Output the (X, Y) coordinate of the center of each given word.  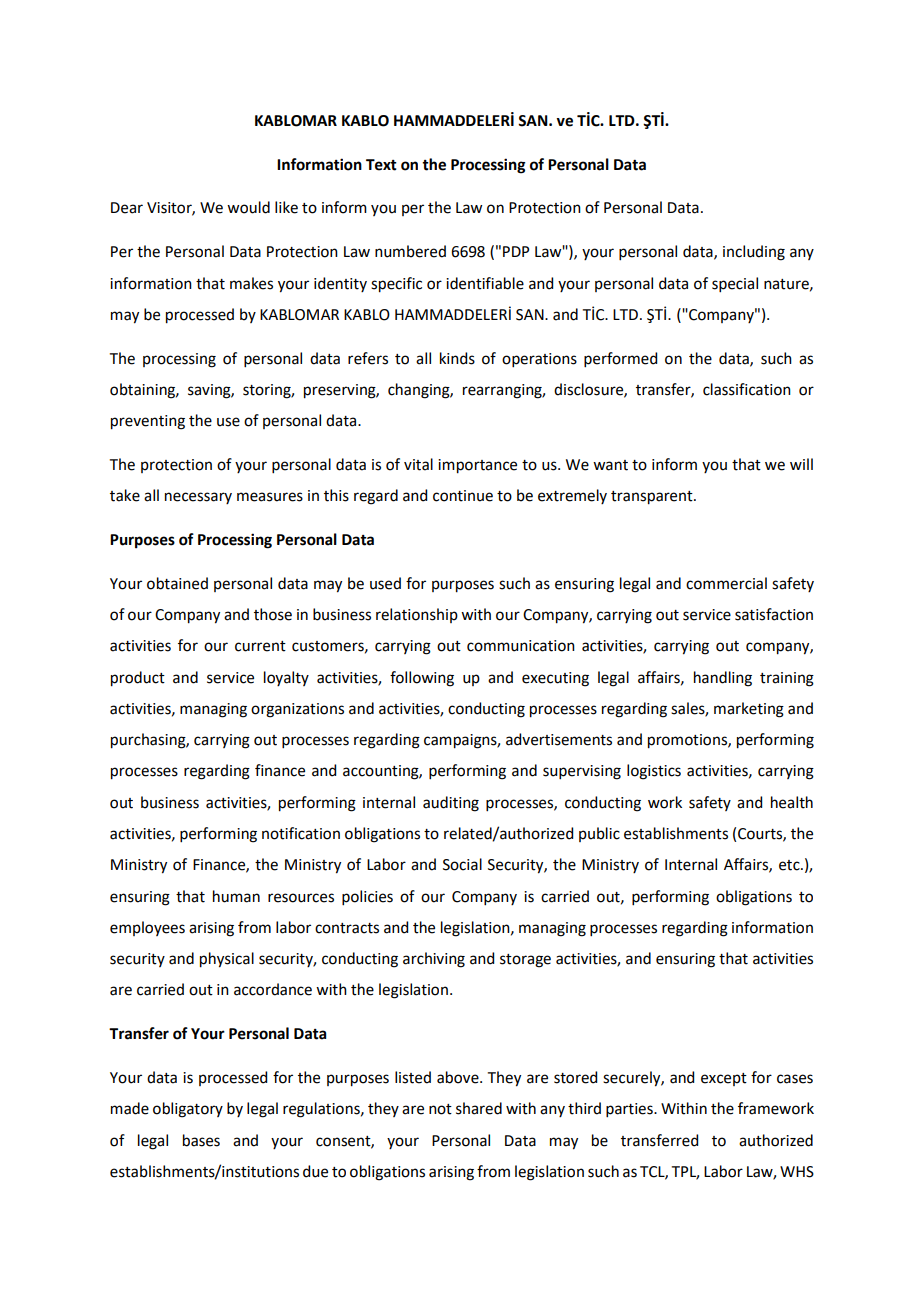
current (260, 646)
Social (462, 864)
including (754, 253)
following (422, 679)
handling (723, 679)
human (236, 896)
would (248, 207)
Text (381, 165)
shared (479, 1108)
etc (790, 865)
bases (201, 1140)
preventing (148, 422)
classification (747, 389)
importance (477, 466)
